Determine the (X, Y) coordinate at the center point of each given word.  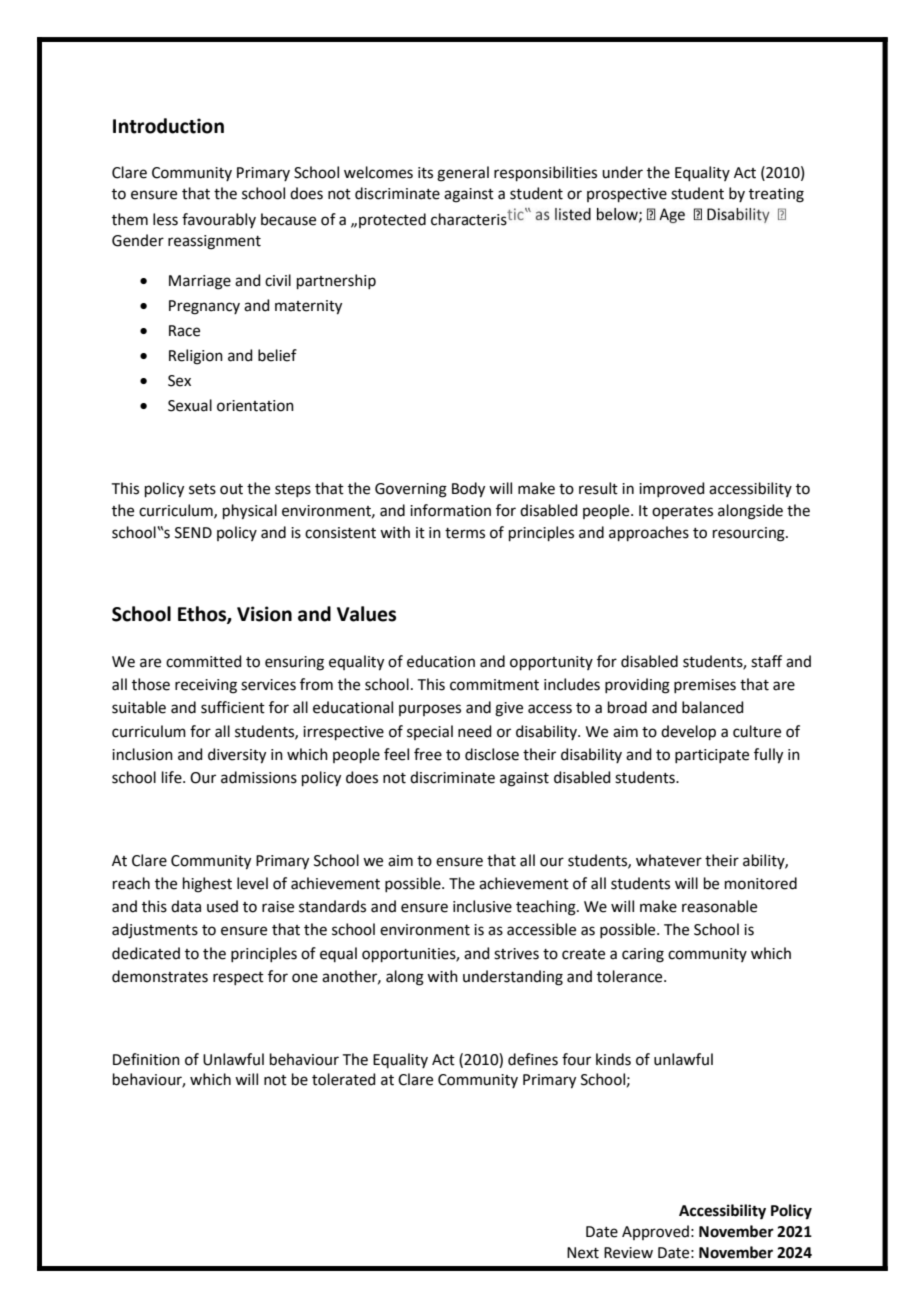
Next (583, 1253)
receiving (206, 686)
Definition (146, 1059)
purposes (430, 710)
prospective (627, 195)
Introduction (168, 126)
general (463, 174)
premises (705, 686)
